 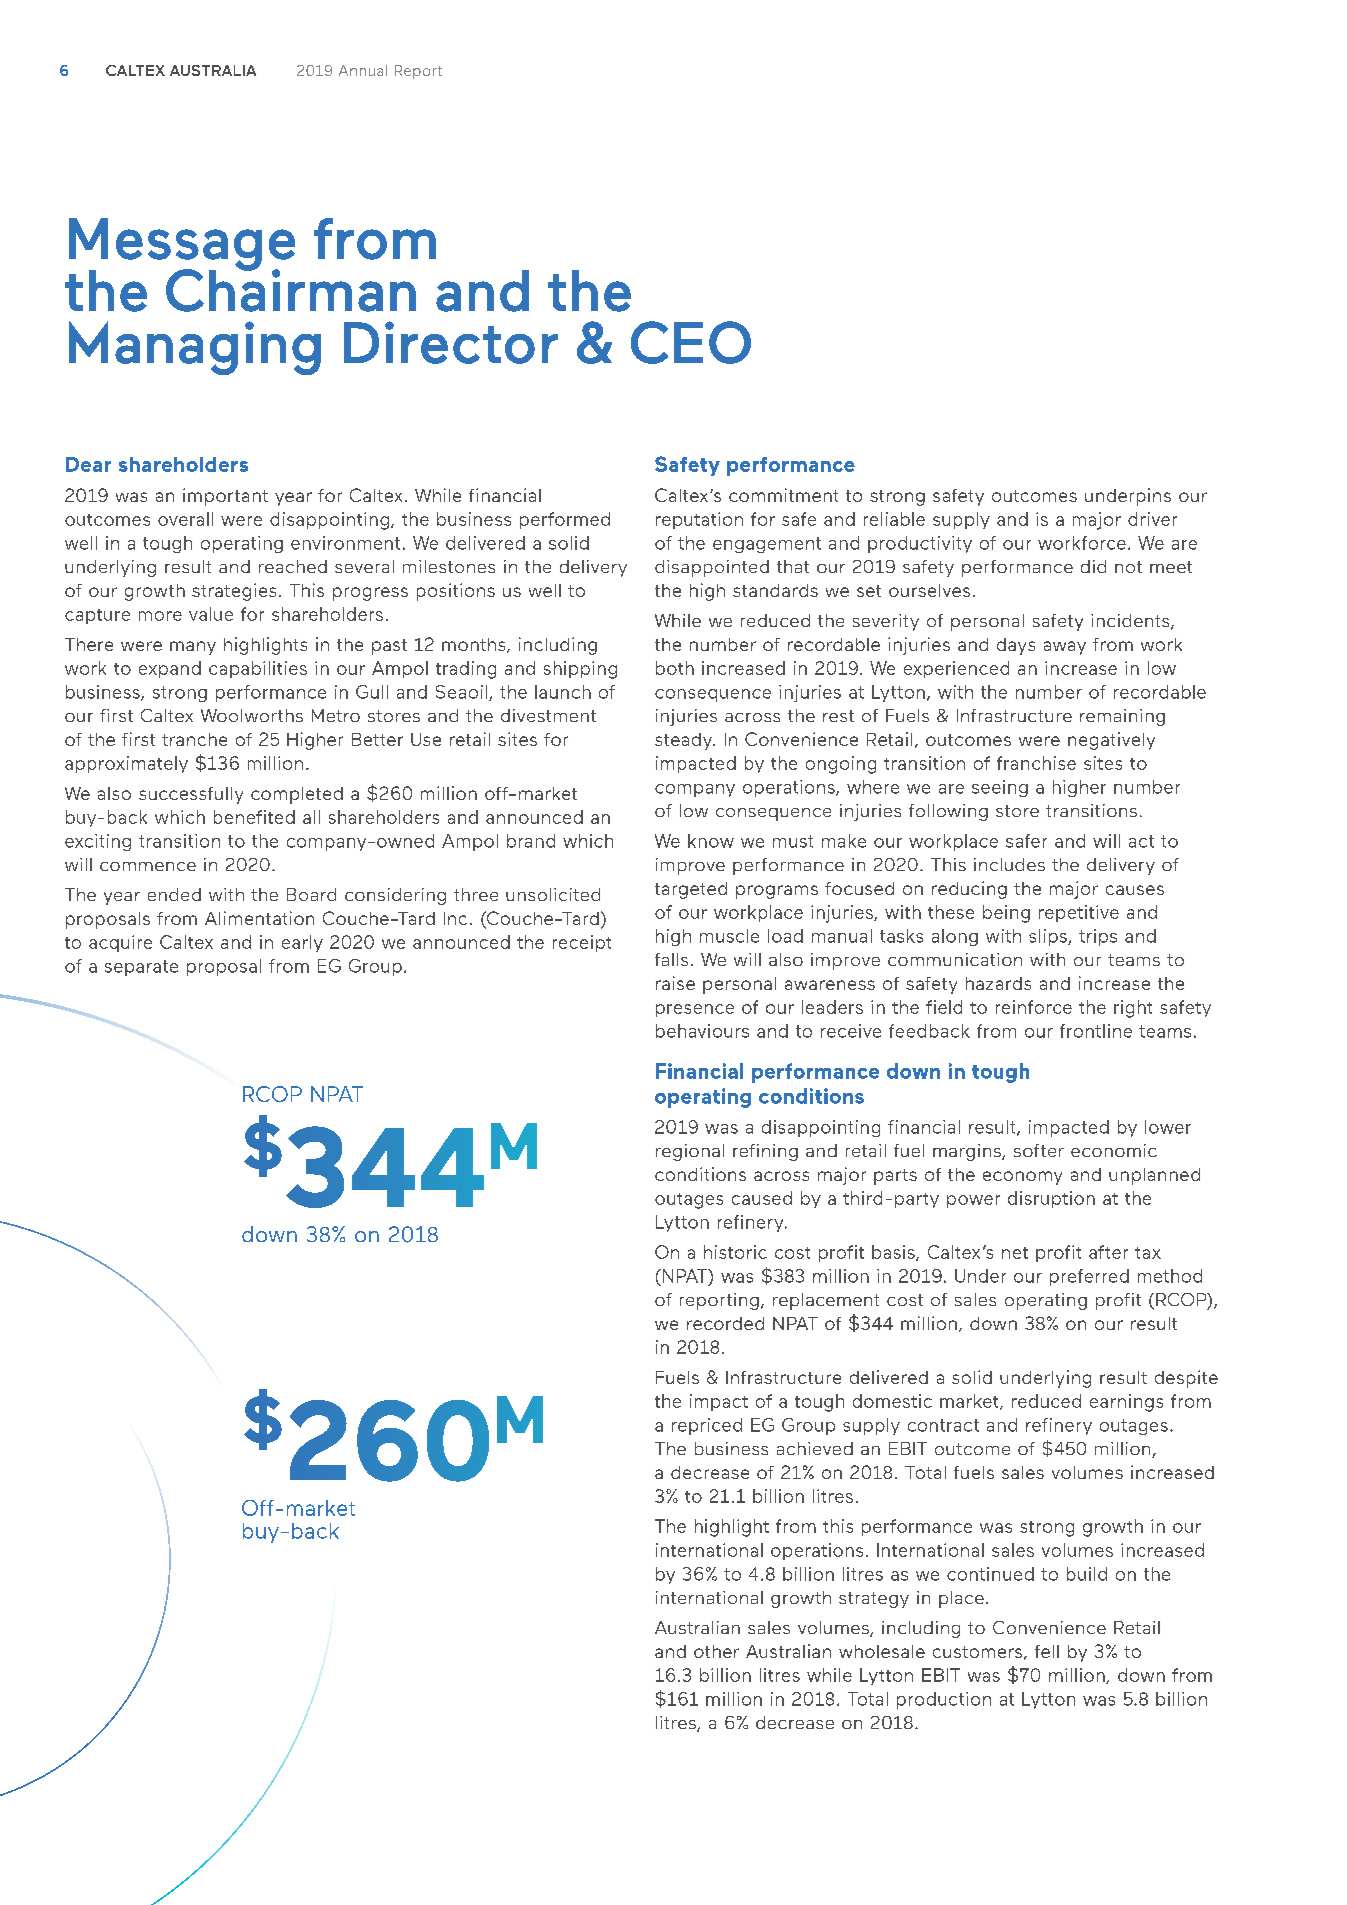 What do you see at coordinates (1089, 1277) in the document?
I see `preferred` at bounding box center [1089, 1277].
